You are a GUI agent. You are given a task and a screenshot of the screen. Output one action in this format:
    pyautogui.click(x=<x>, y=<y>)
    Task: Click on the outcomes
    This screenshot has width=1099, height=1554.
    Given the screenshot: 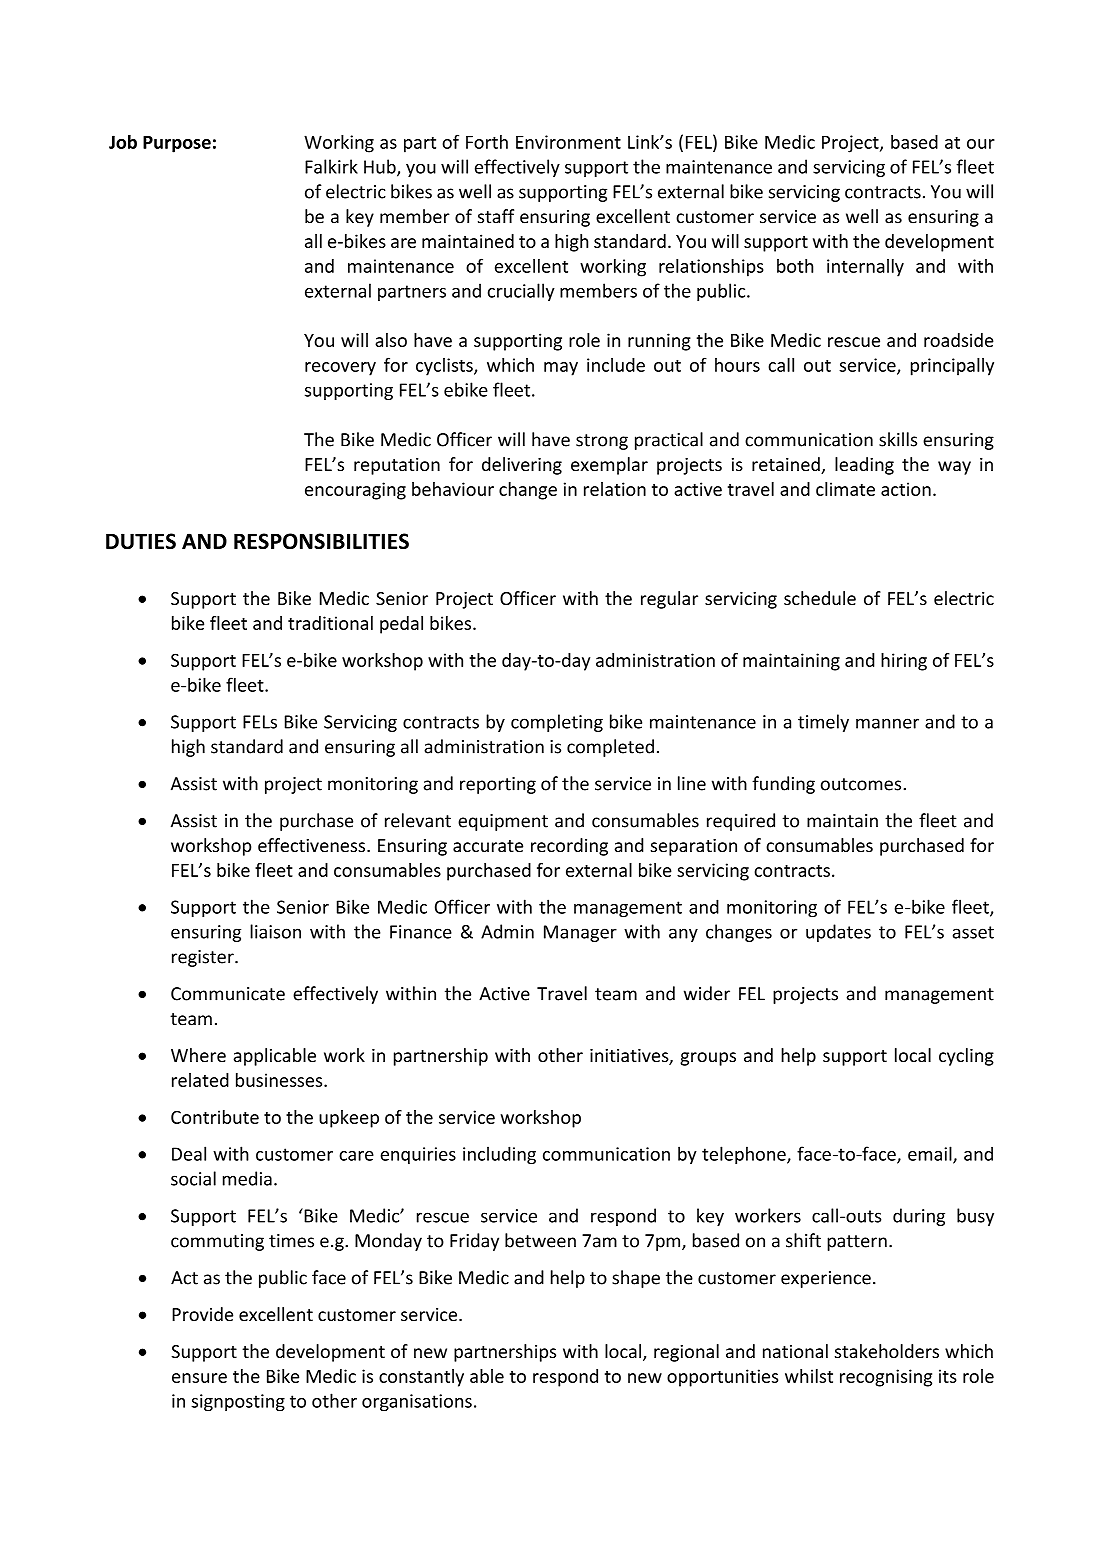 What is the action you would take?
    pyautogui.click(x=862, y=784)
